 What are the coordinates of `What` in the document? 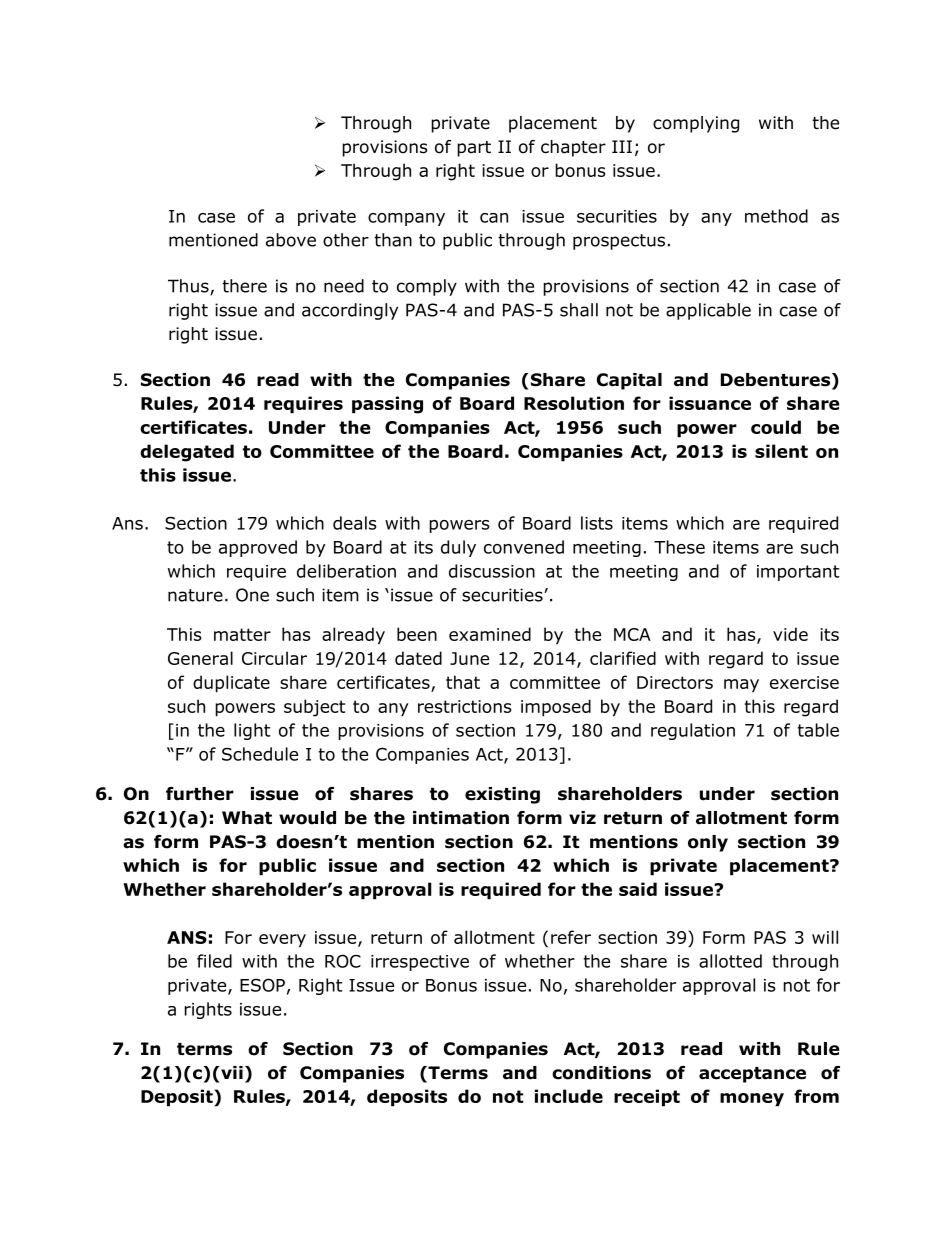 It's located at (247, 818).
